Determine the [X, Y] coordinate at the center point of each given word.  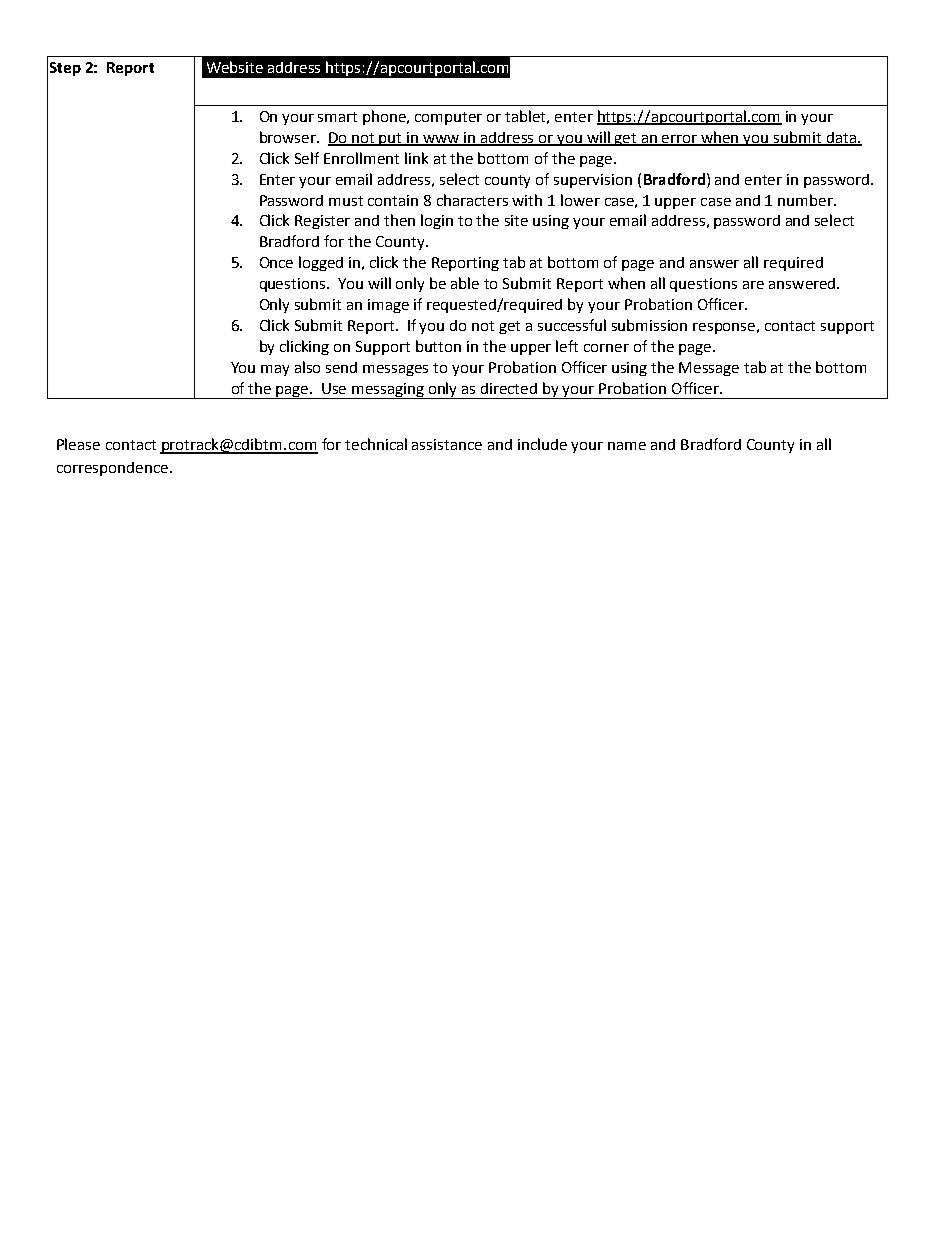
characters [472, 200]
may [275, 370]
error [680, 140]
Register [322, 222]
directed [509, 388]
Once [276, 262]
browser [289, 137]
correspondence [112, 469]
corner [606, 348]
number [806, 200]
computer [448, 118]
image [388, 306]
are [753, 285]
